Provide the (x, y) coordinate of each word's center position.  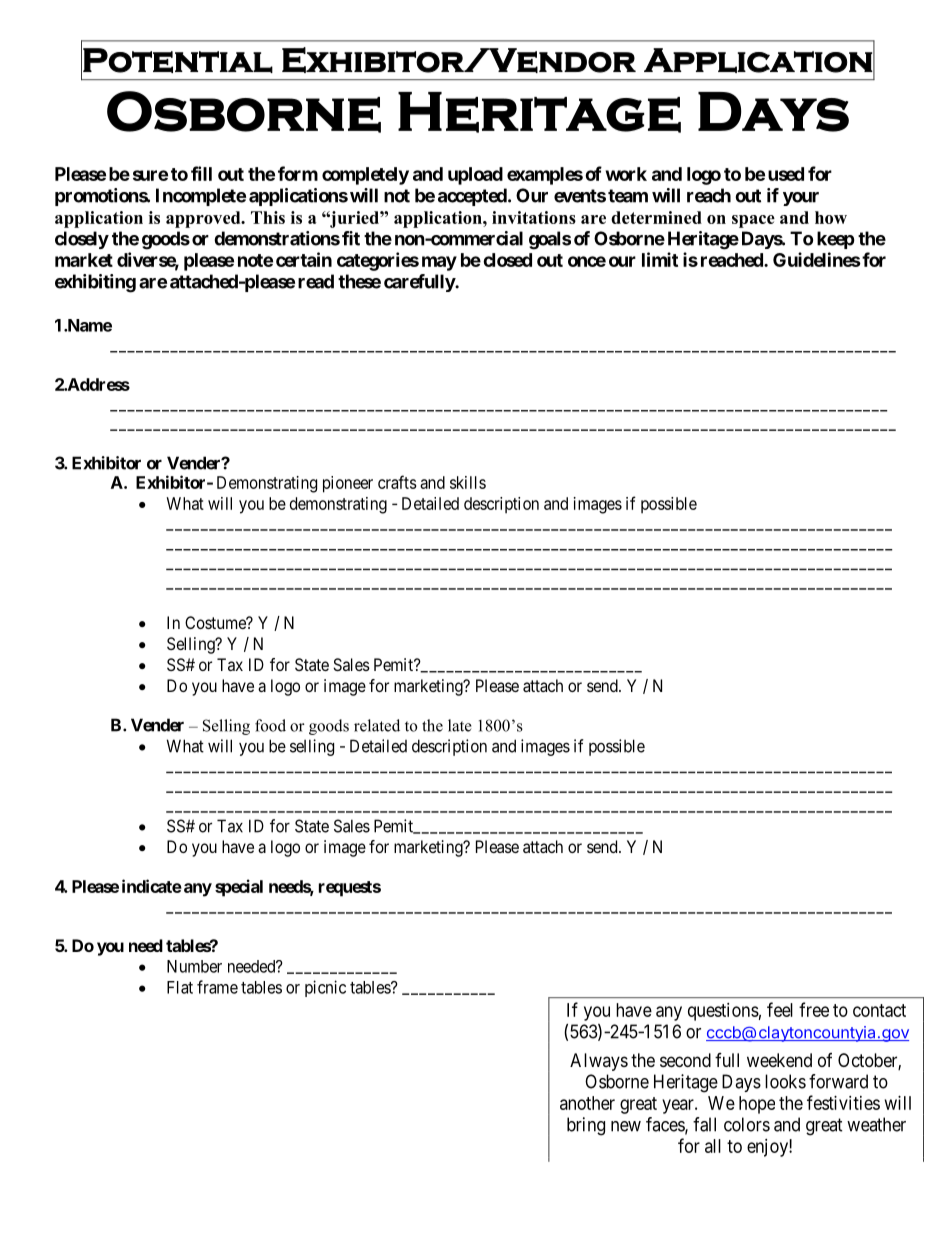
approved (204, 219)
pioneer (348, 484)
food (270, 725)
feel (780, 1009)
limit (660, 259)
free (814, 1009)
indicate (152, 886)
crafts (397, 482)
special (239, 888)
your (801, 199)
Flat (180, 987)
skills (468, 482)
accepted (473, 197)
